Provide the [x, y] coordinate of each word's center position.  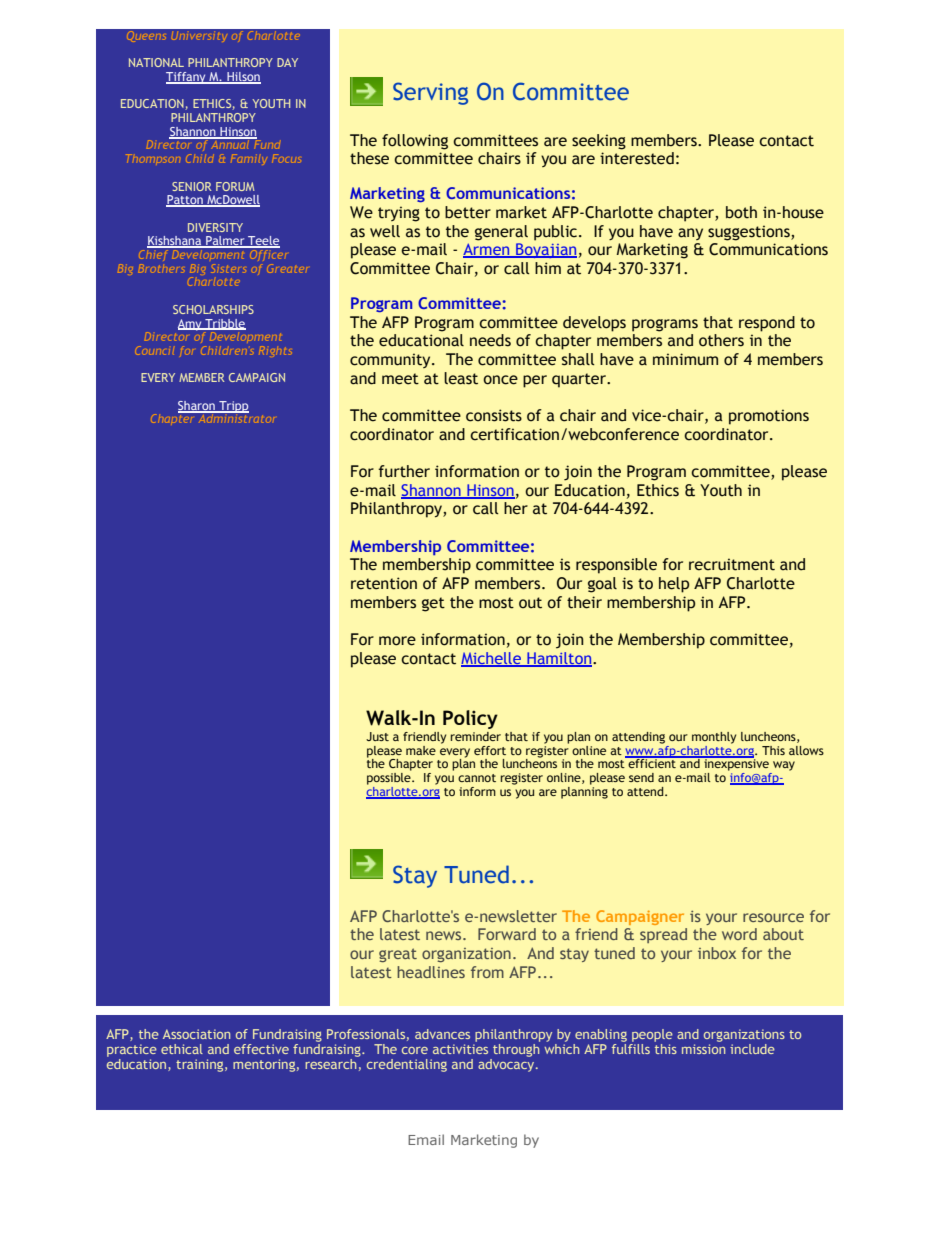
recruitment [732, 564]
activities [460, 1047]
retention [384, 583]
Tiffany [187, 78]
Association [196, 1034]
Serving [430, 93]
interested [637, 158]
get [433, 604]
